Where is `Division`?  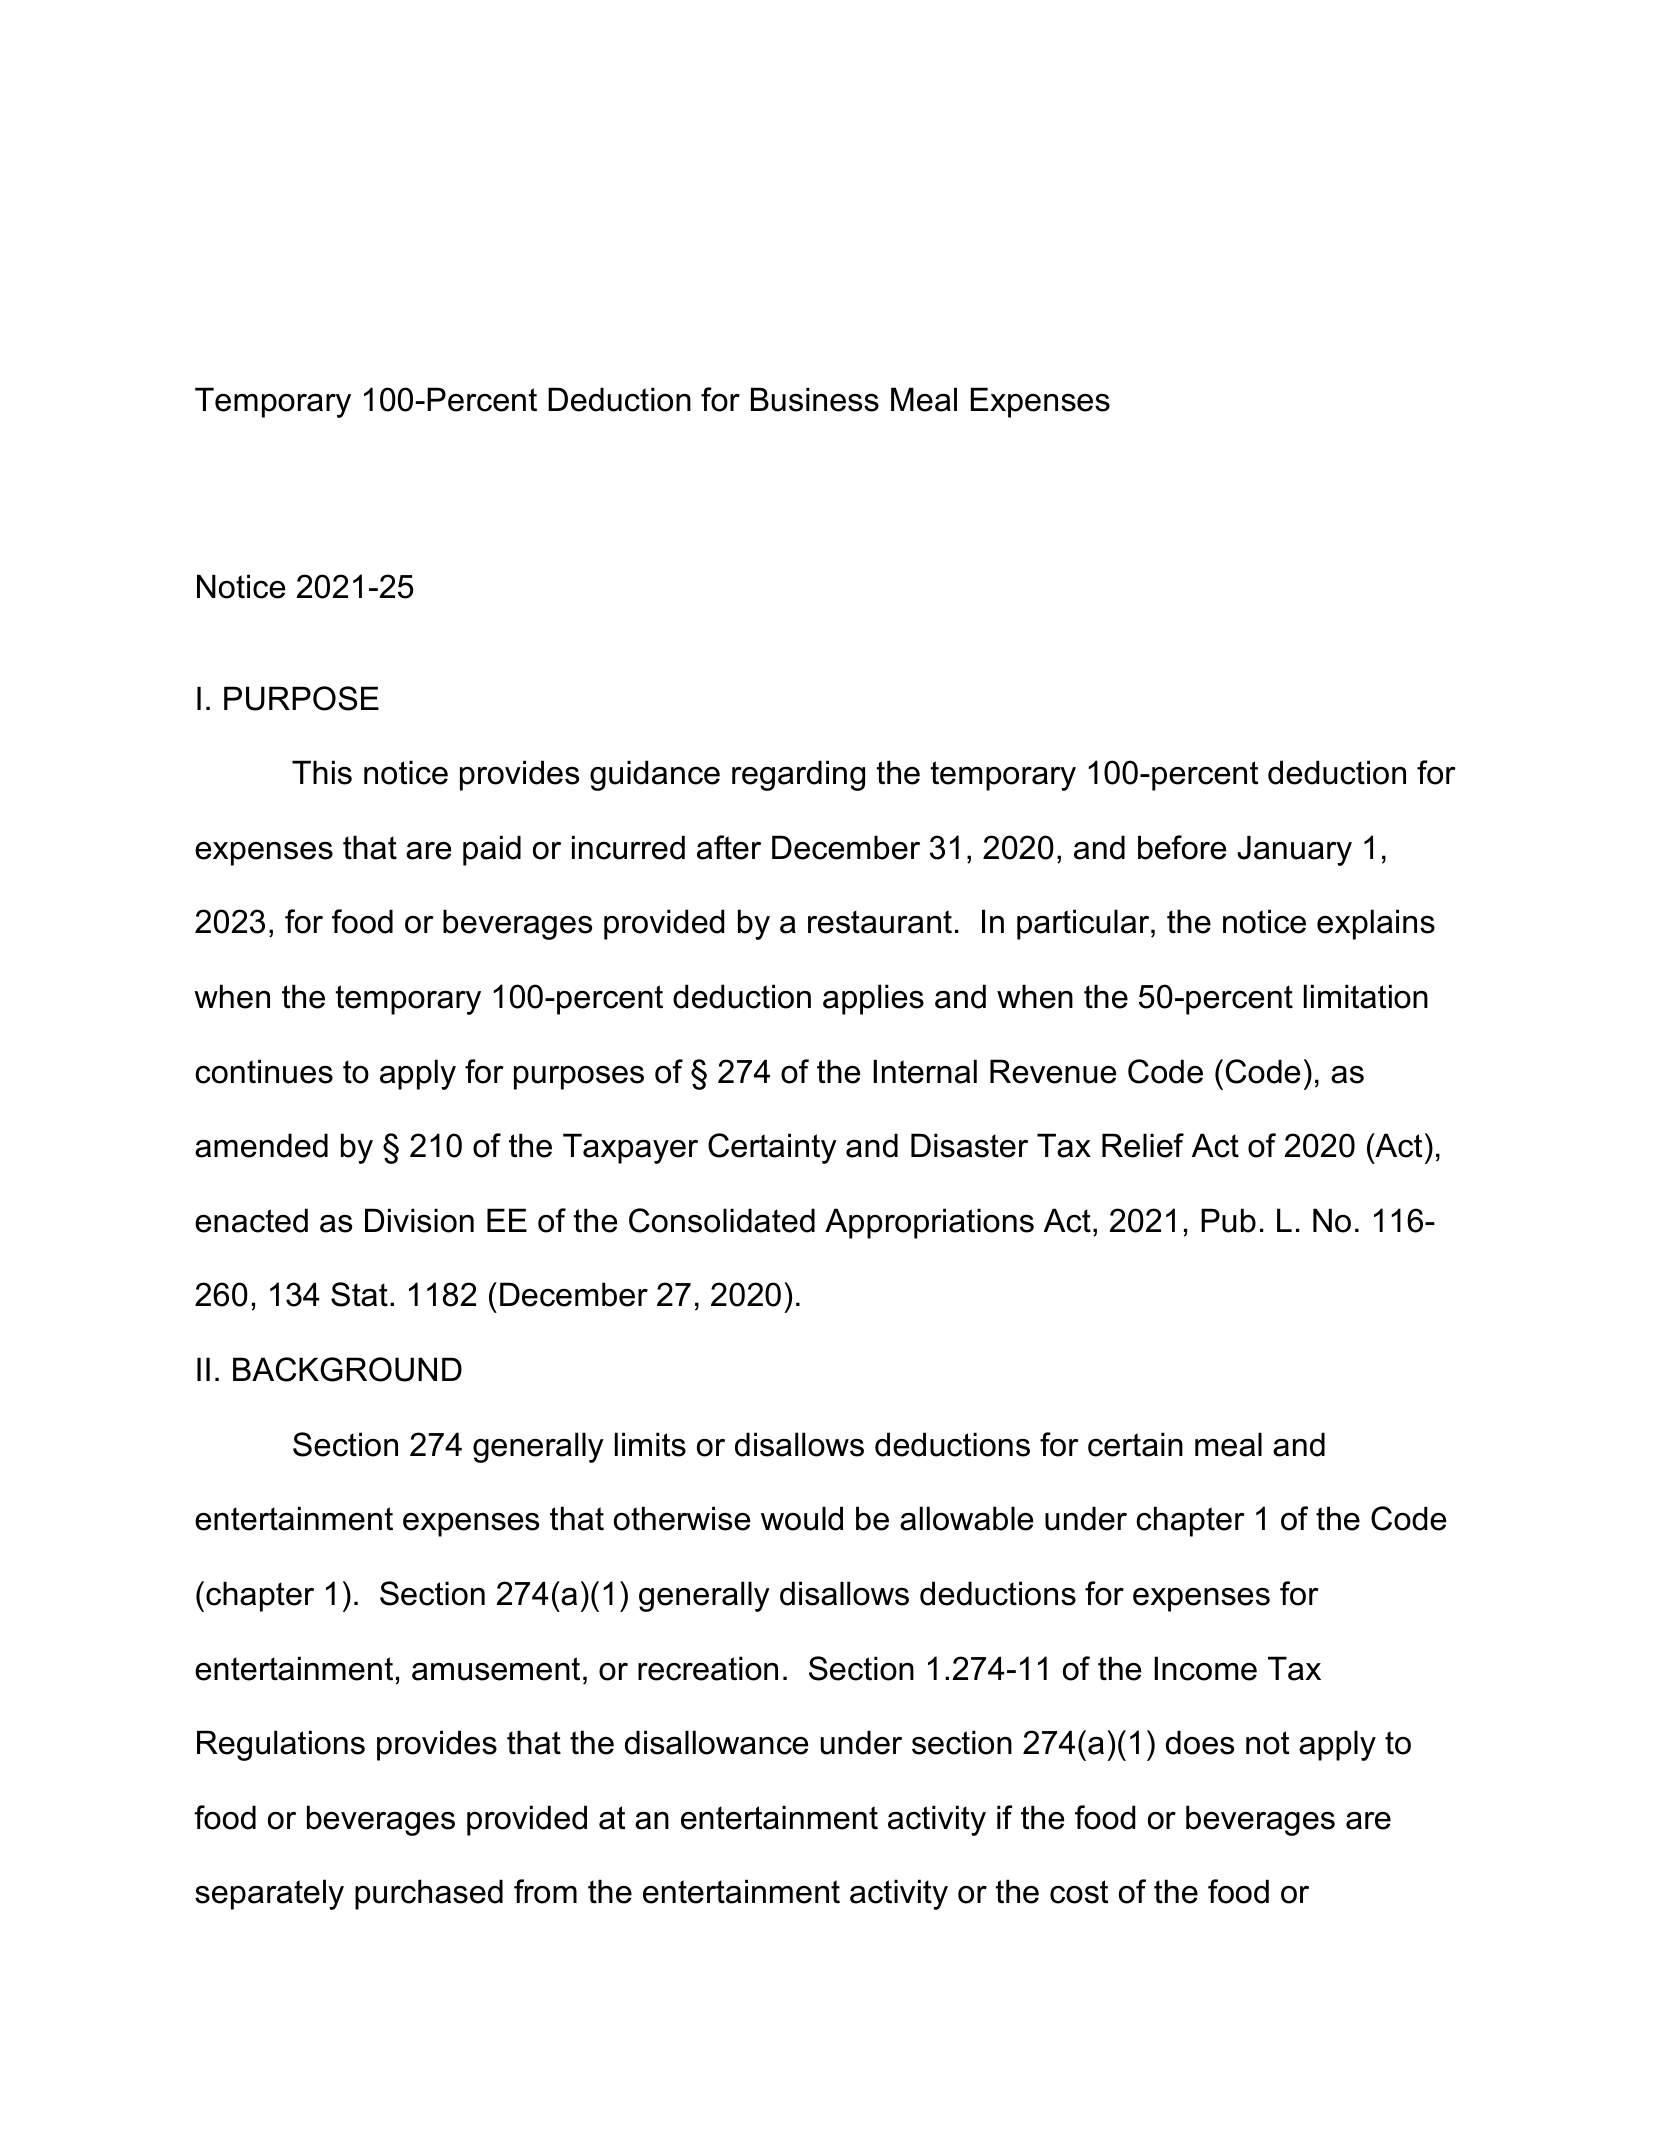 Division is located at coordinates (419, 1220).
